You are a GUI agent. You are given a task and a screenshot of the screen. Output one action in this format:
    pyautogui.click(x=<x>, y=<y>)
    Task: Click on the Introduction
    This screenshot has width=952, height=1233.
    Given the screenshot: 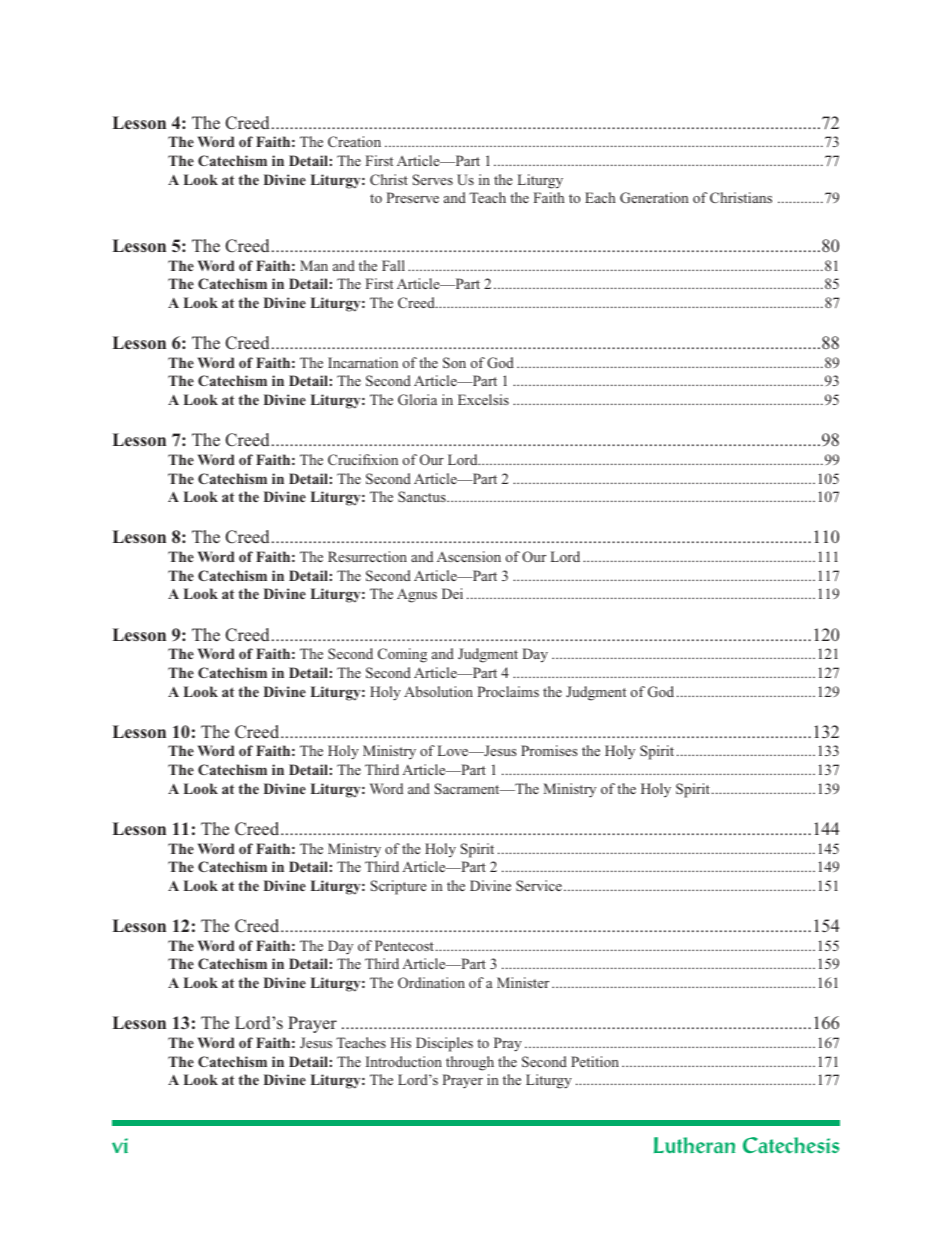 What is the action you would take?
    pyautogui.click(x=404, y=1061)
